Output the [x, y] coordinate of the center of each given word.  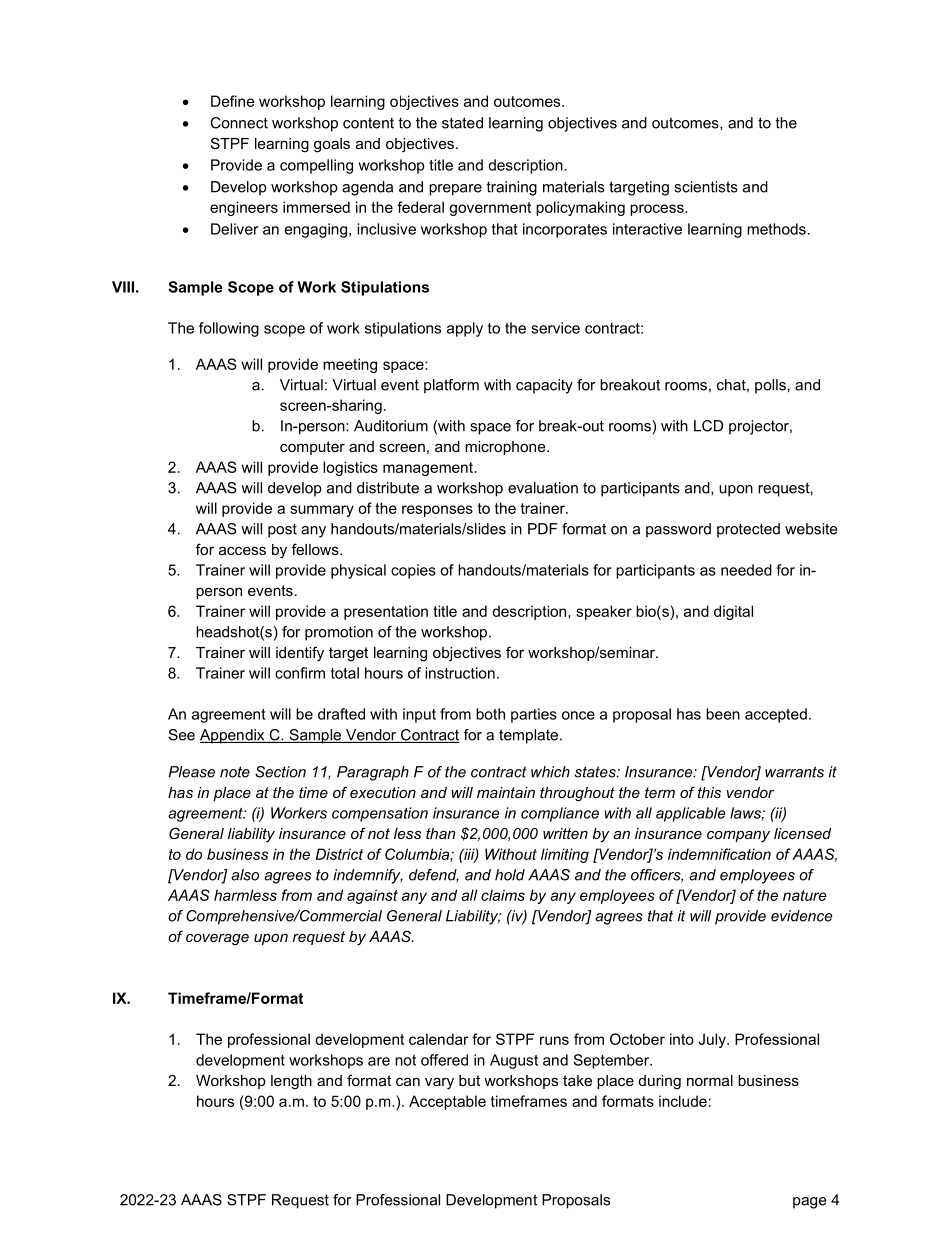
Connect [239, 123]
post [282, 530]
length [291, 1082]
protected [748, 530]
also [245, 875]
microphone [506, 448]
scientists [706, 187]
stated [462, 123]
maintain [506, 792]
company [738, 837]
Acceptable [447, 1102]
